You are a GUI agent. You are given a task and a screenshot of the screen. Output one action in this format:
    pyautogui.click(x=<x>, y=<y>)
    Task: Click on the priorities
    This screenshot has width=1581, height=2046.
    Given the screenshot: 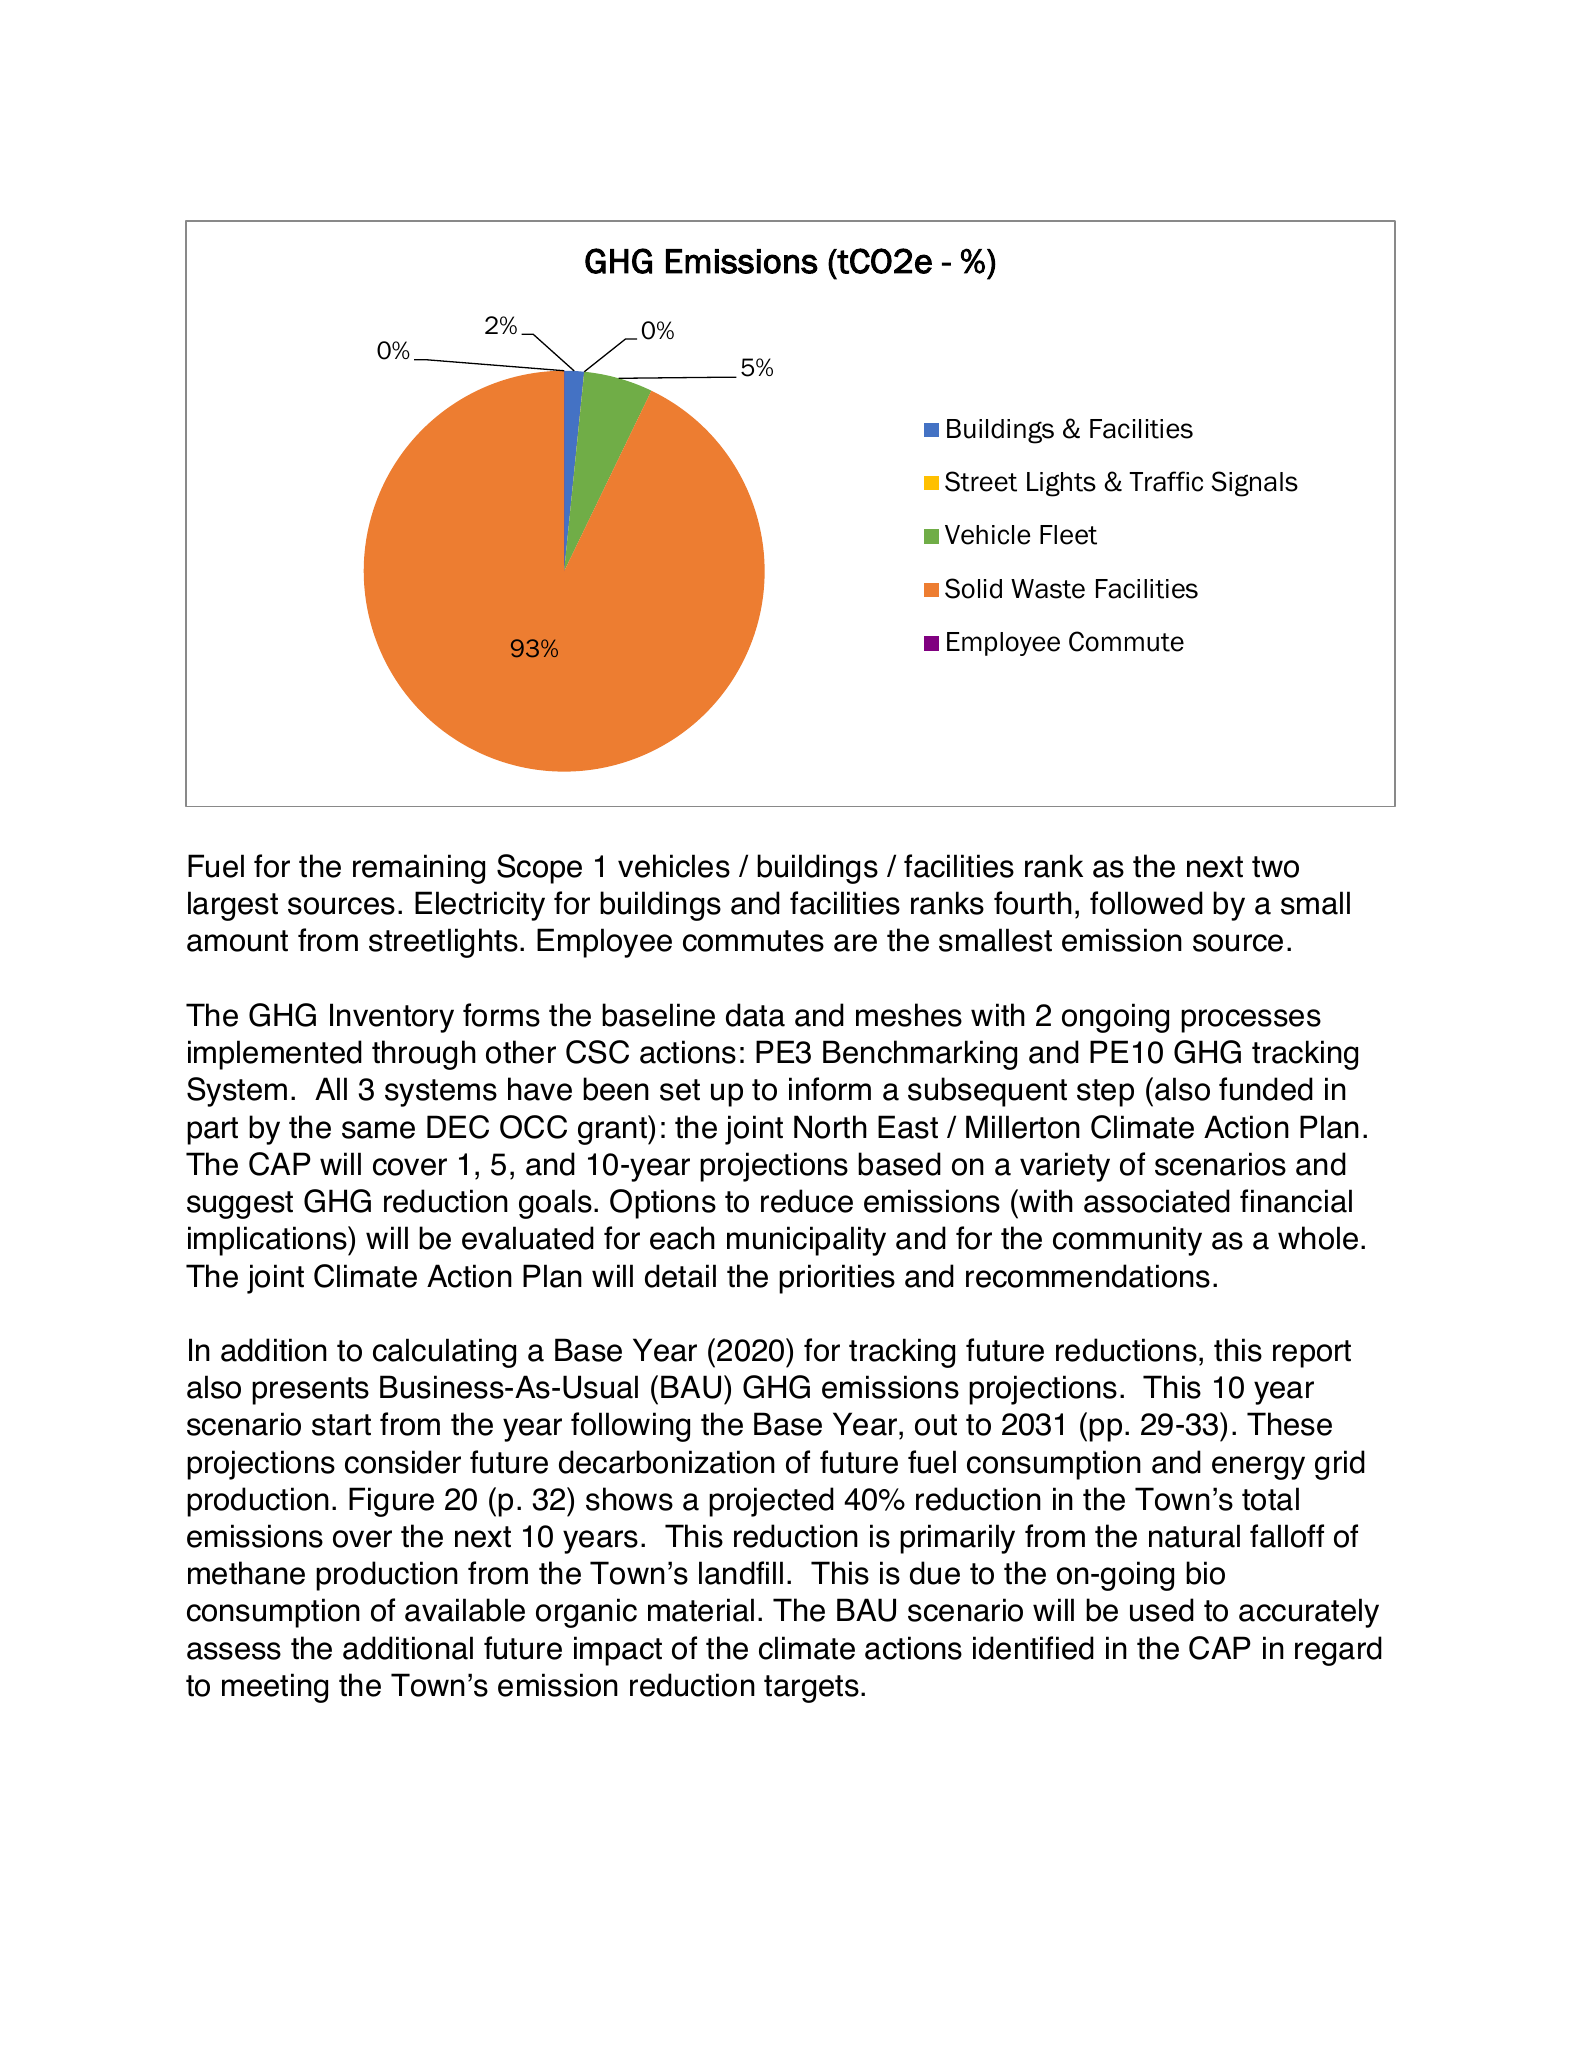 What is the action you would take?
    pyautogui.click(x=837, y=1279)
